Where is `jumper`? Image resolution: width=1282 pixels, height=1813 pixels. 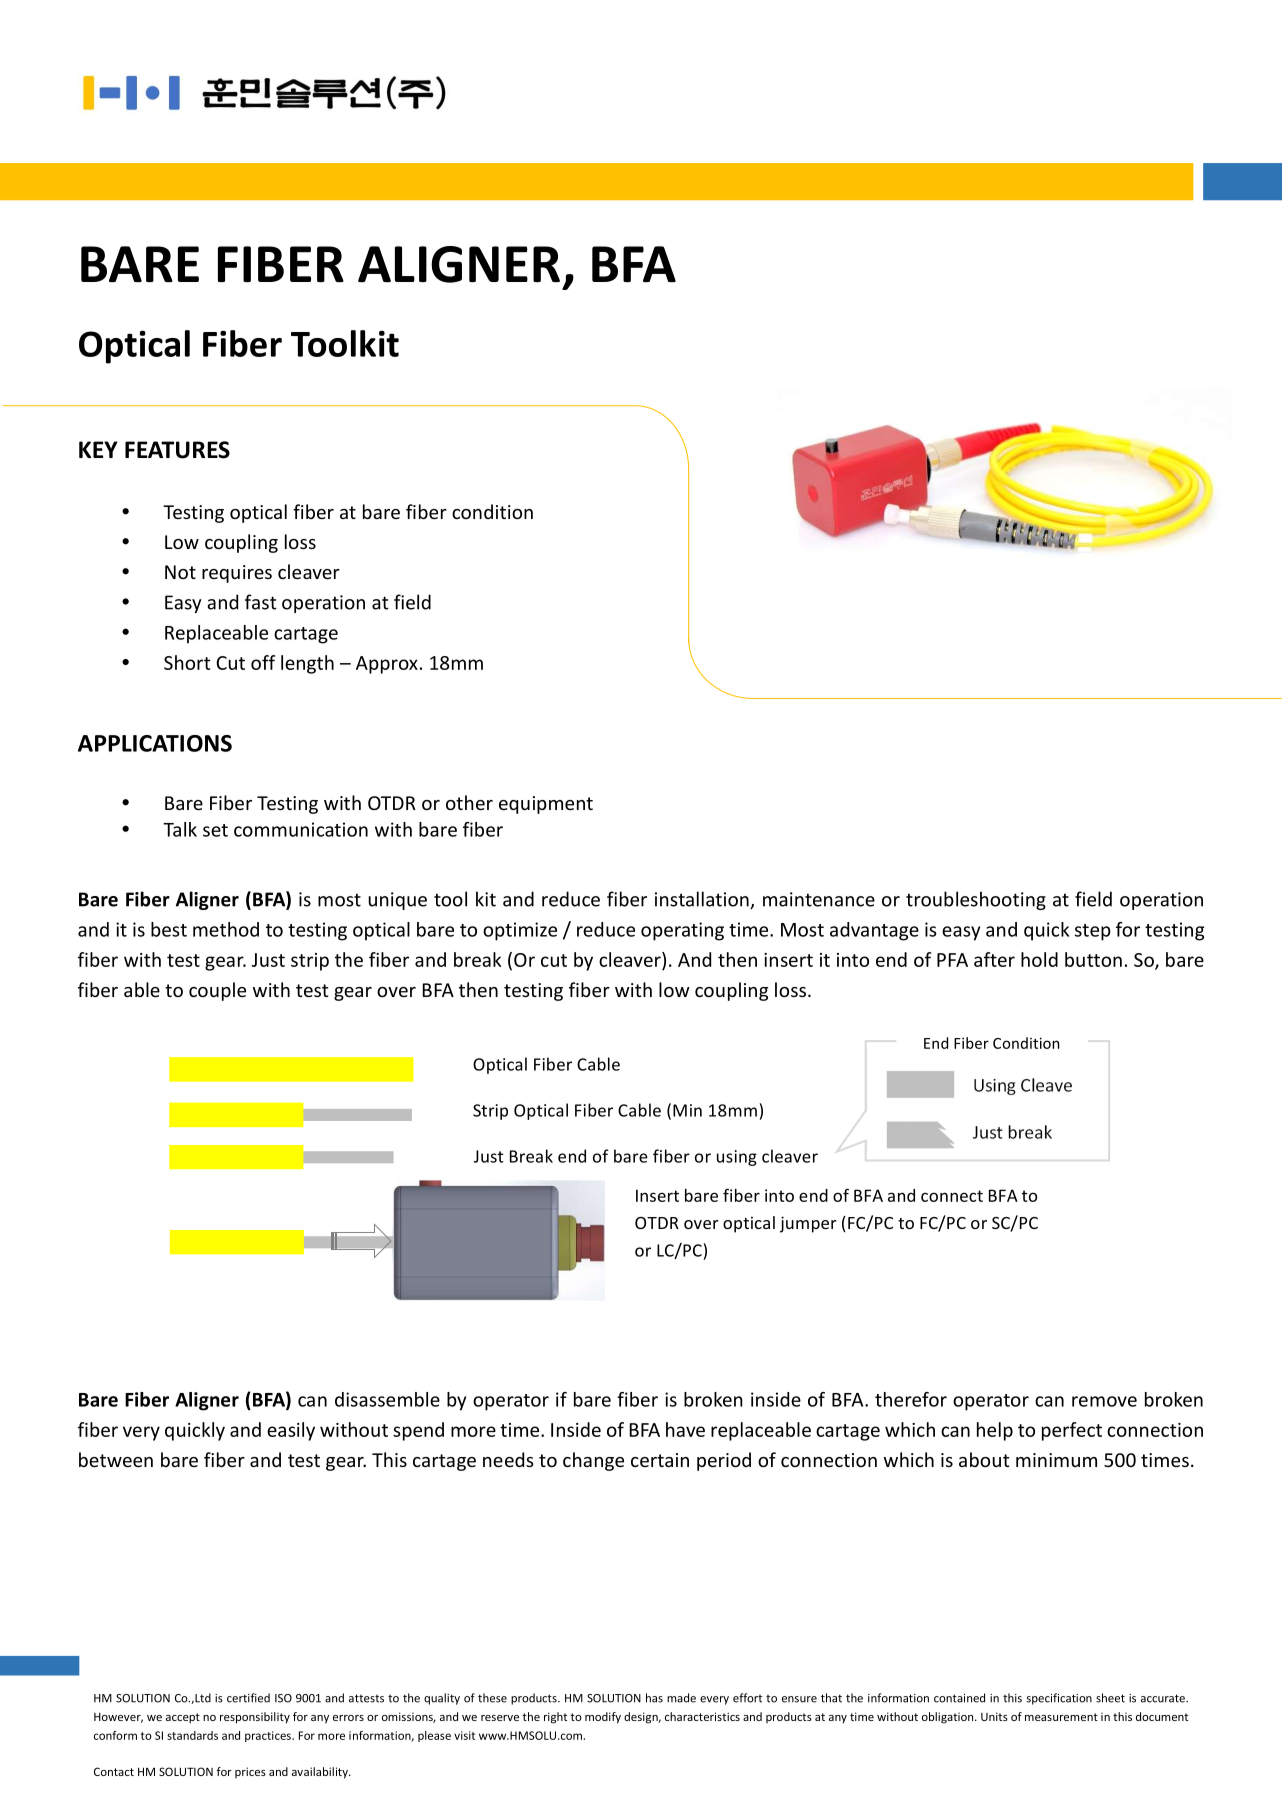 jumper is located at coordinates (808, 1224).
